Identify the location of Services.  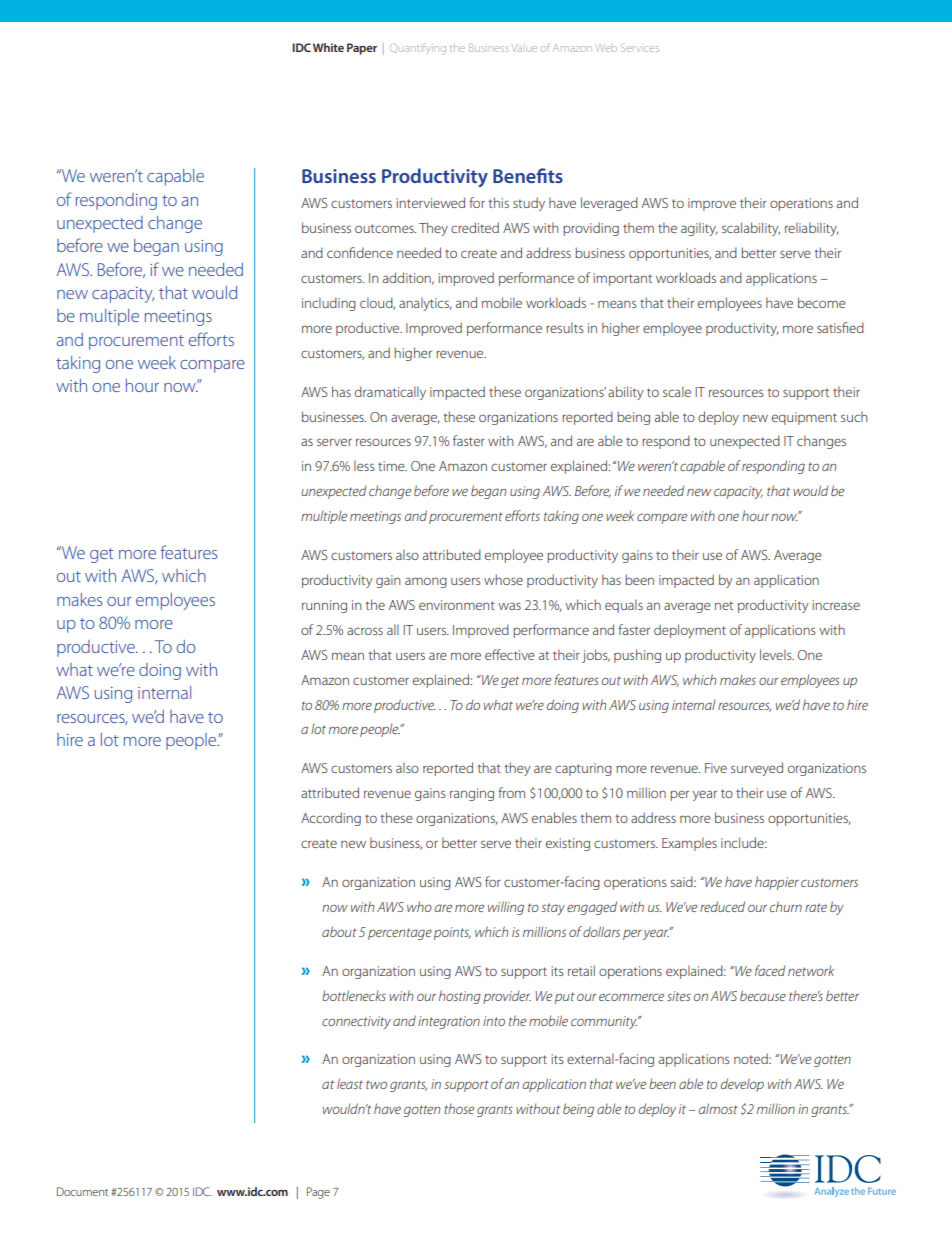
(640, 48).
